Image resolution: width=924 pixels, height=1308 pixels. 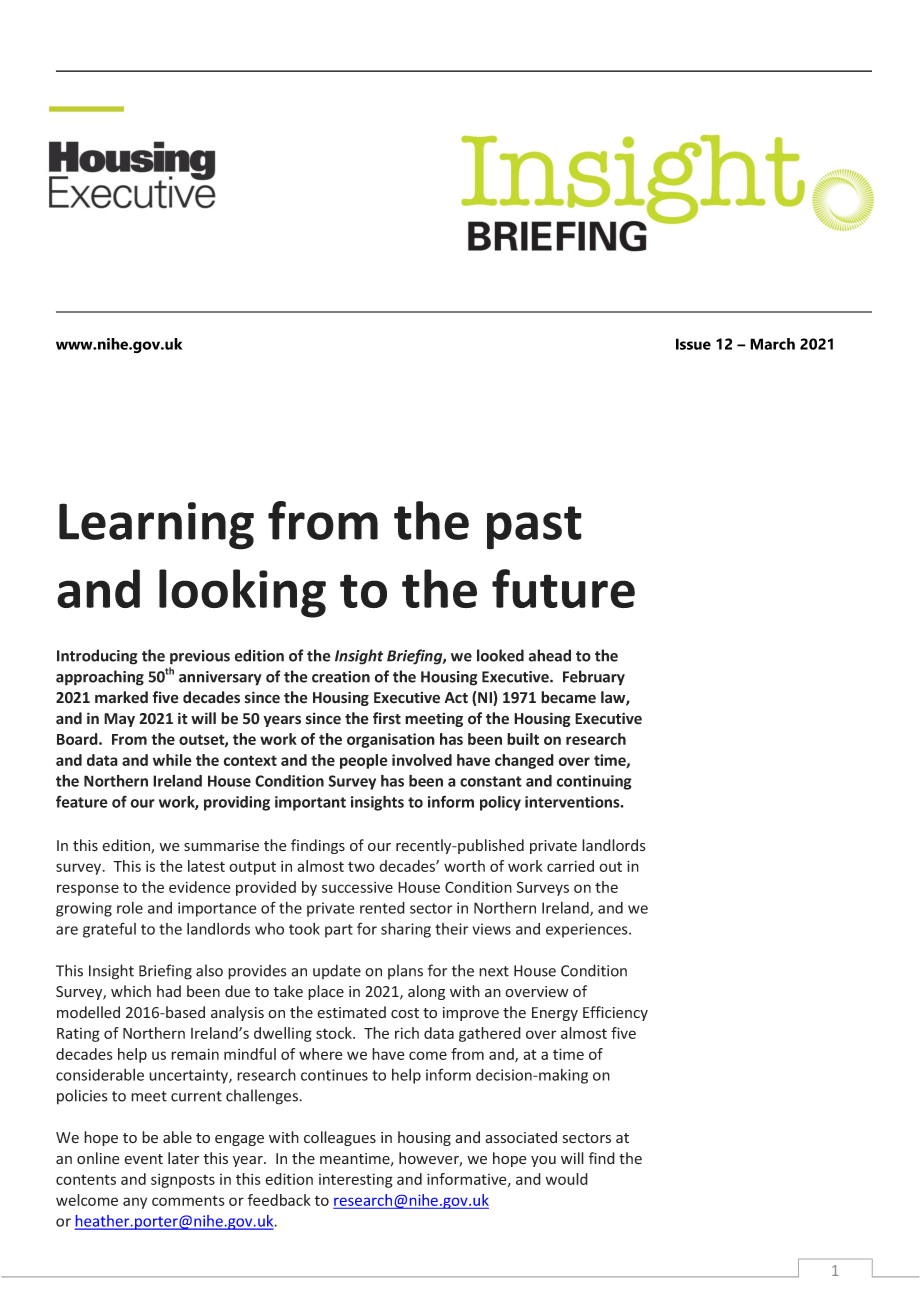 What do you see at coordinates (693, 344) in the page?
I see `Issue` at bounding box center [693, 344].
